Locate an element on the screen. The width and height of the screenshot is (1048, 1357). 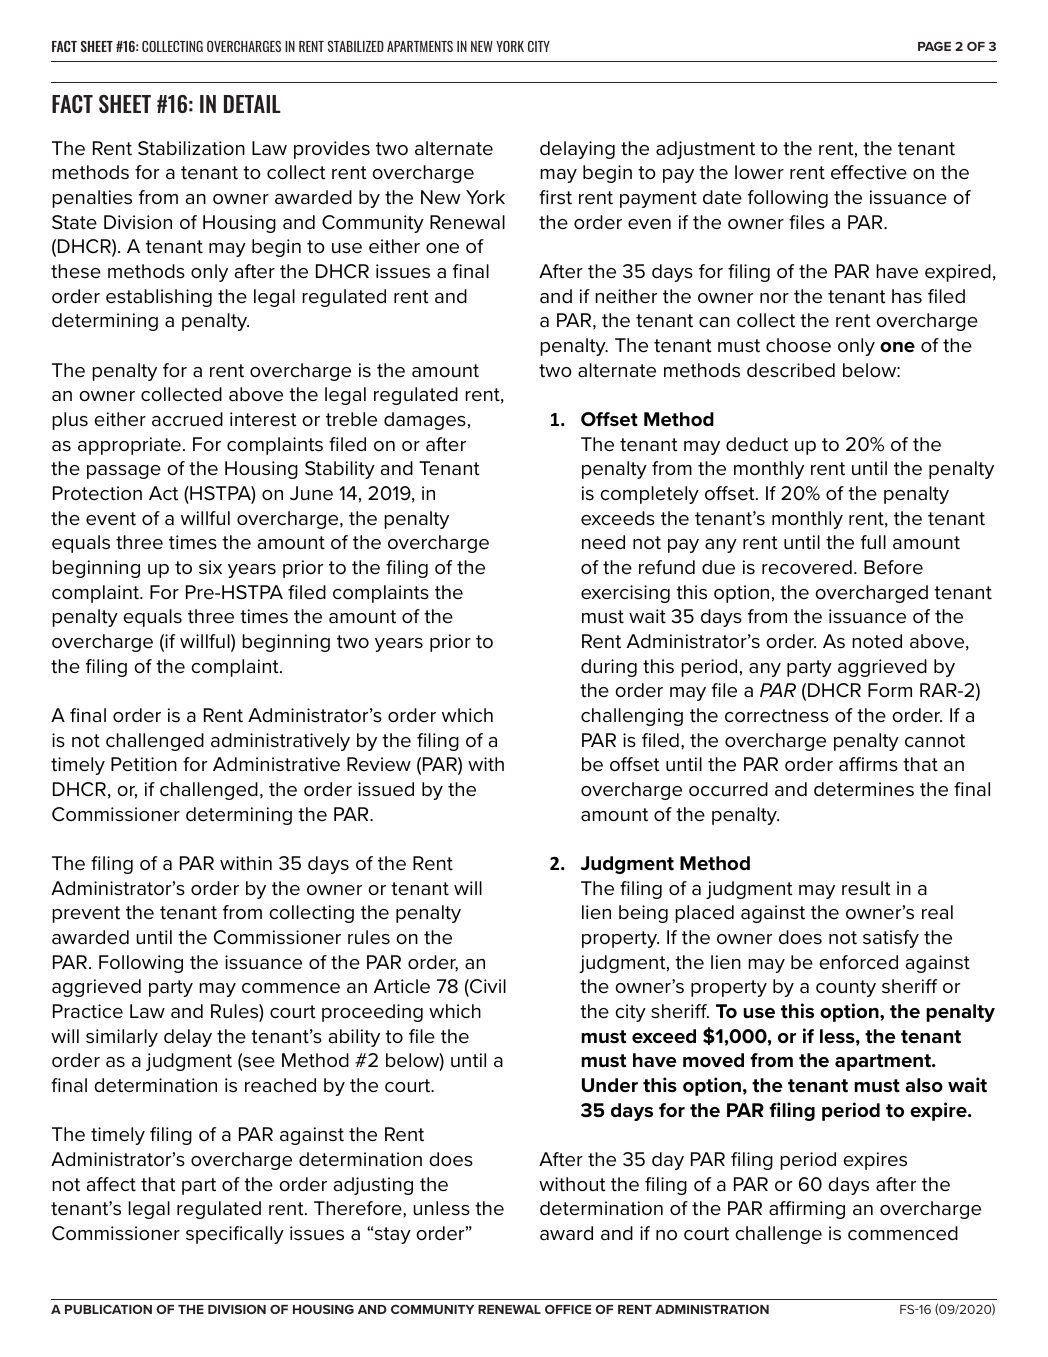
choose is located at coordinates (798, 345).
